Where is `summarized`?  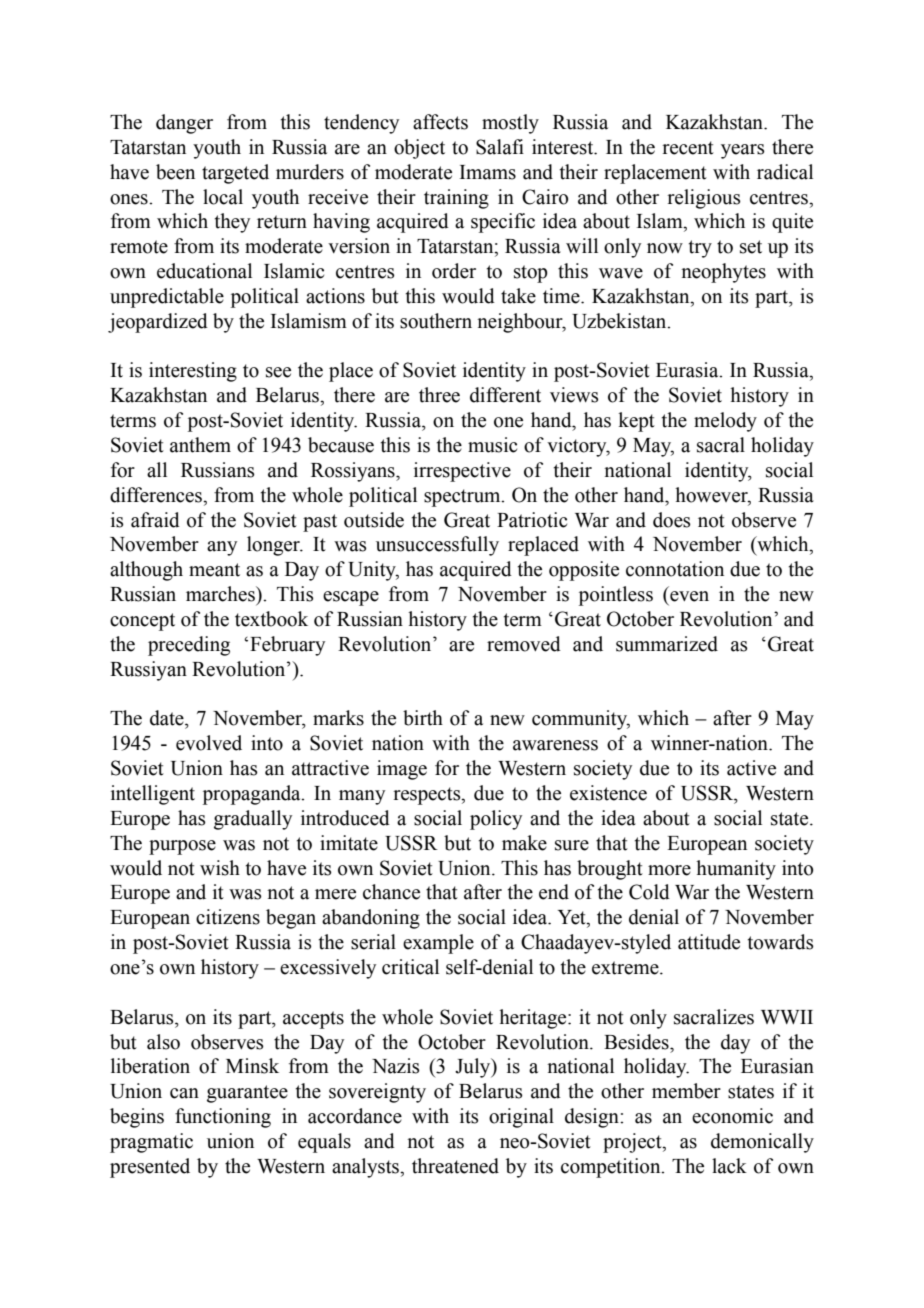 summarized is located at coordinates (667, 644).
